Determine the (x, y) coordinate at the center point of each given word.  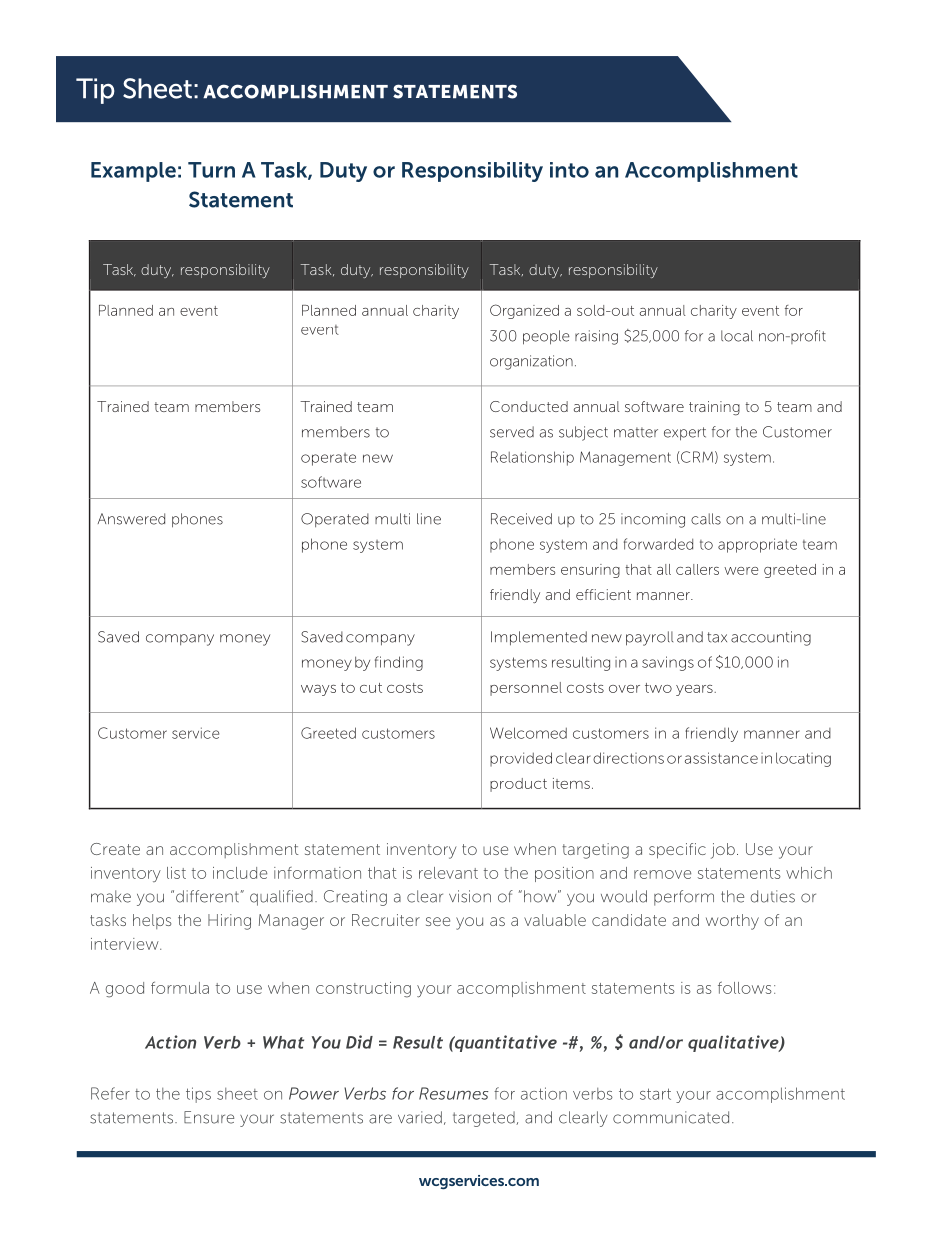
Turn (211, 170)
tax (717, 637)
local (737, 336)
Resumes (453, 1093)
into (569, 170)
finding (399, 663)
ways (318, 690)
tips (198, 1095)
